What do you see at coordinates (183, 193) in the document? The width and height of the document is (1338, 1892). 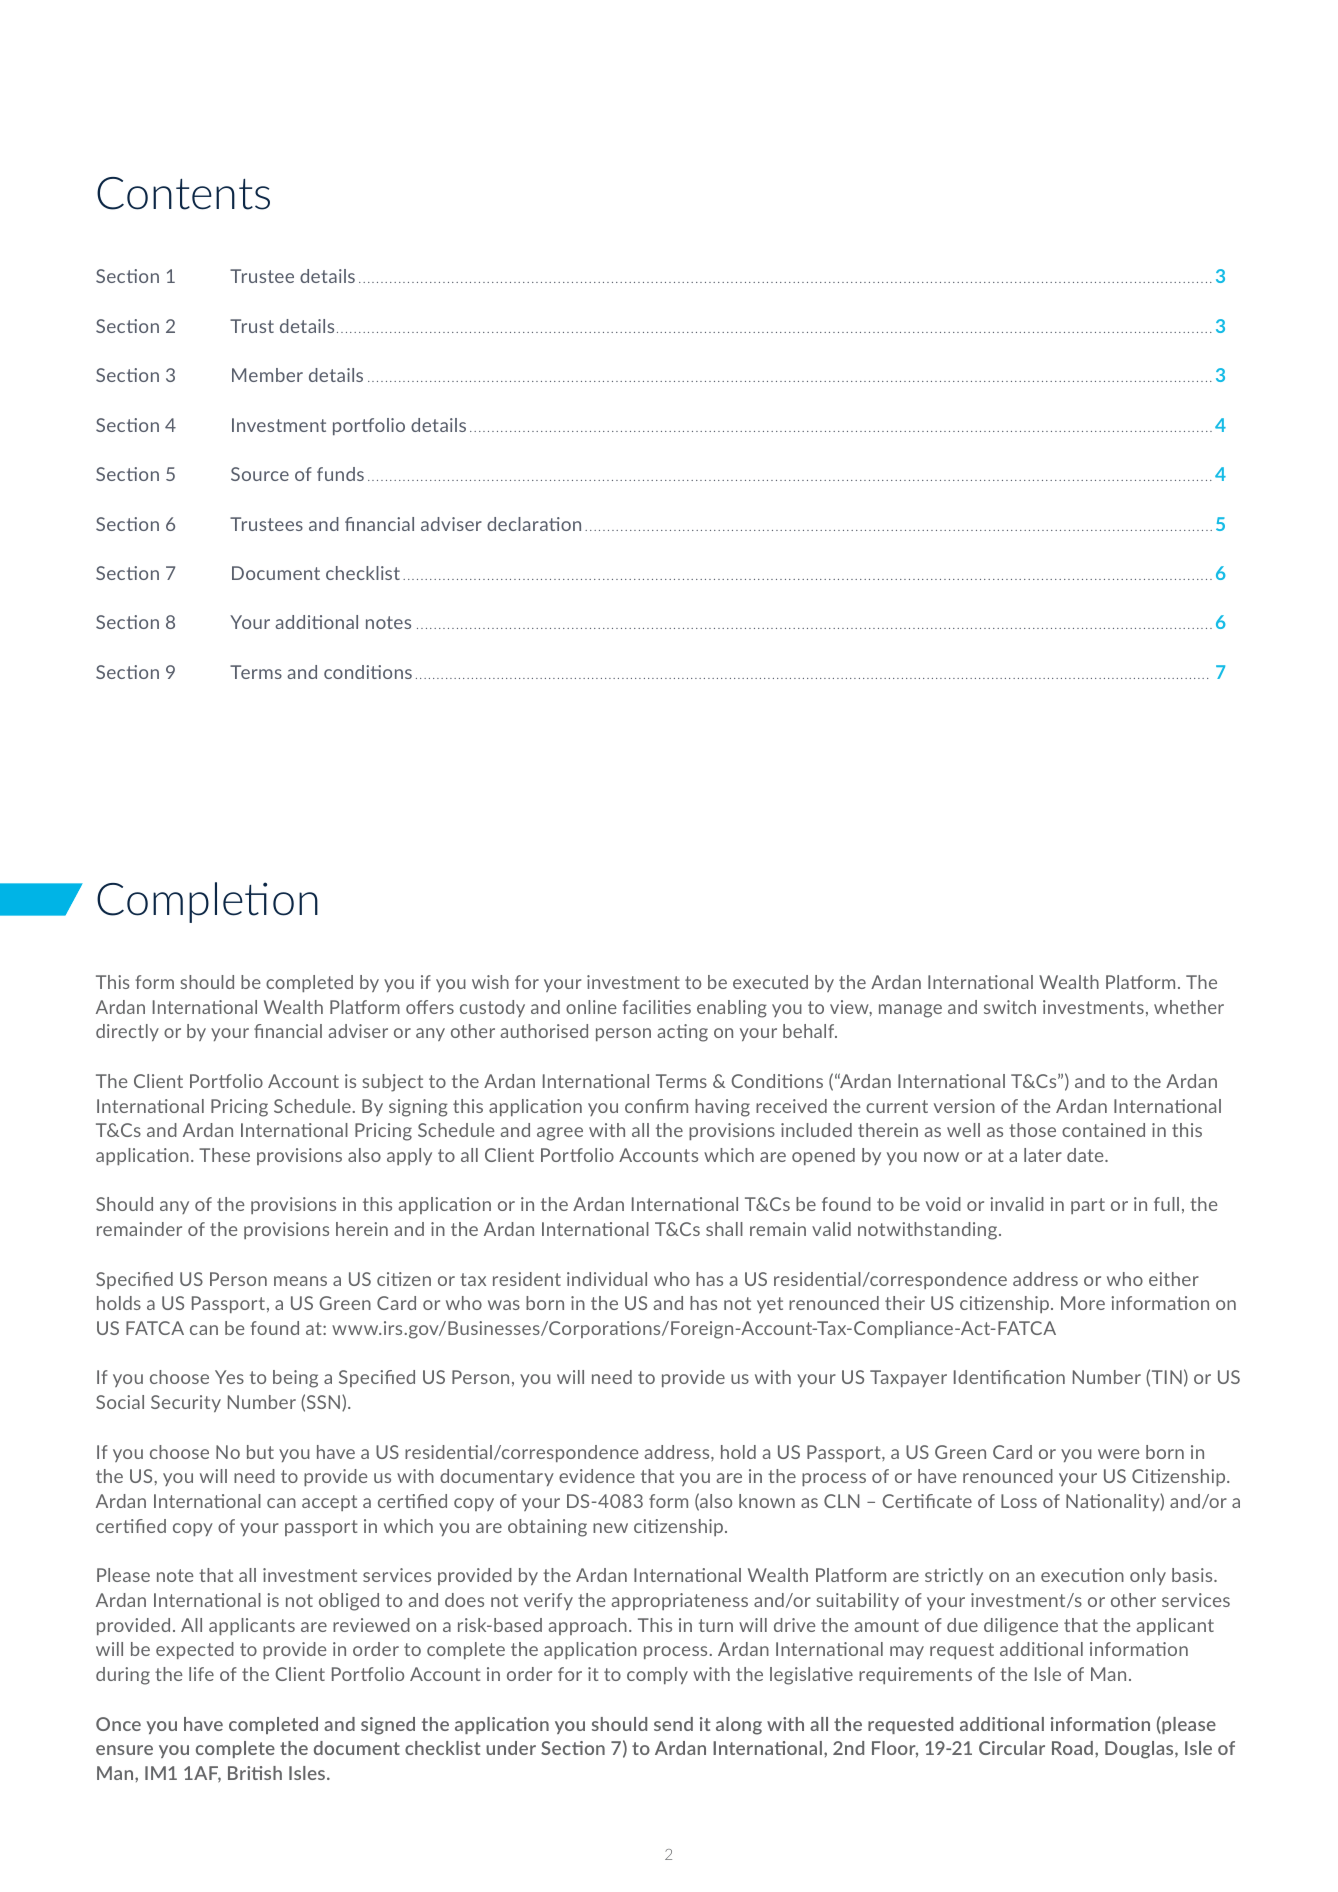 I see `Contents` at bounding box center [183, 193].
